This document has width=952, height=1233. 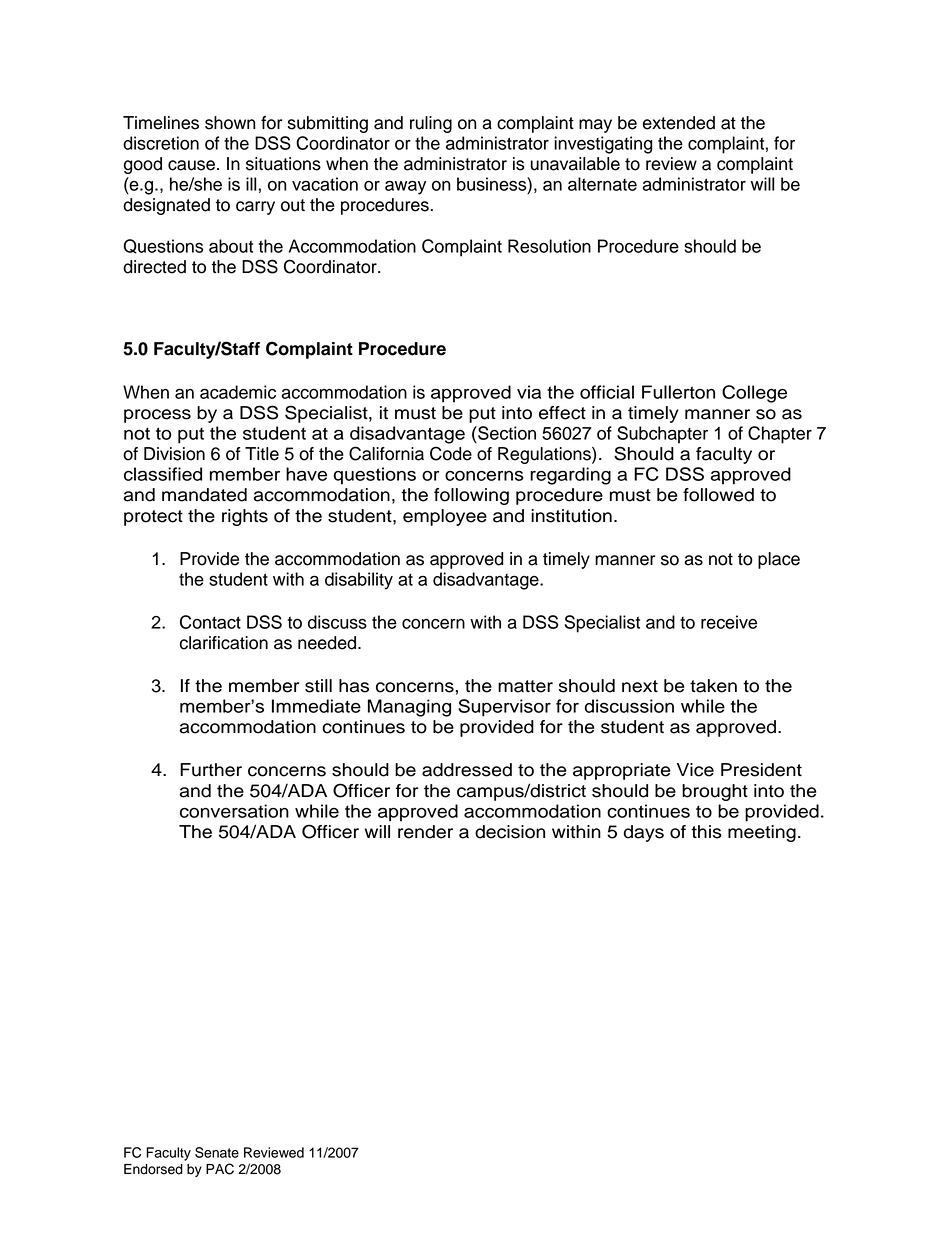 What do you see at coordinates (191, 165) in the document?
I see `cause` at bounding box center [191, 165].
